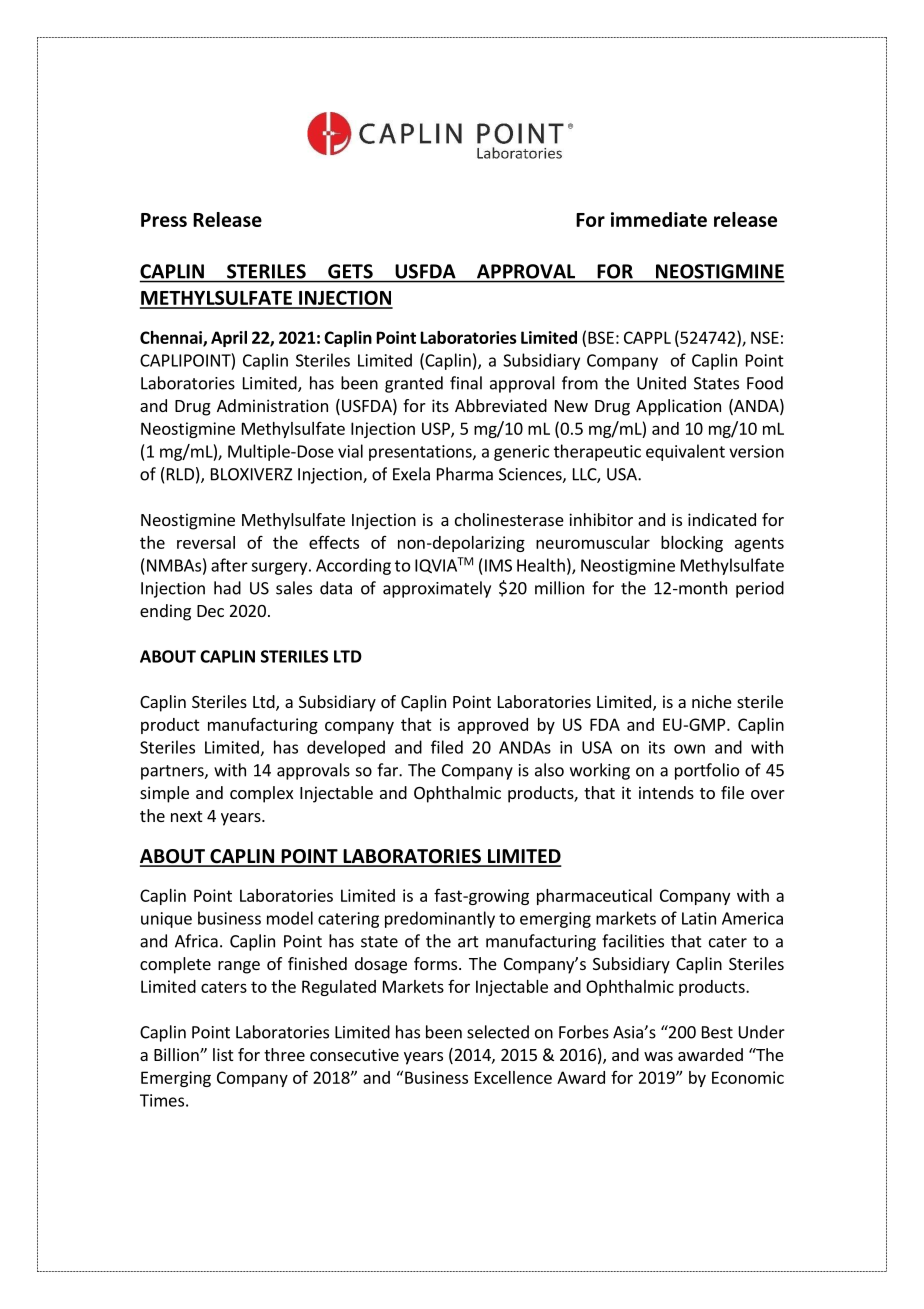 This image has height=1309, width=924. I want to click on USP, so click(437, 429).
